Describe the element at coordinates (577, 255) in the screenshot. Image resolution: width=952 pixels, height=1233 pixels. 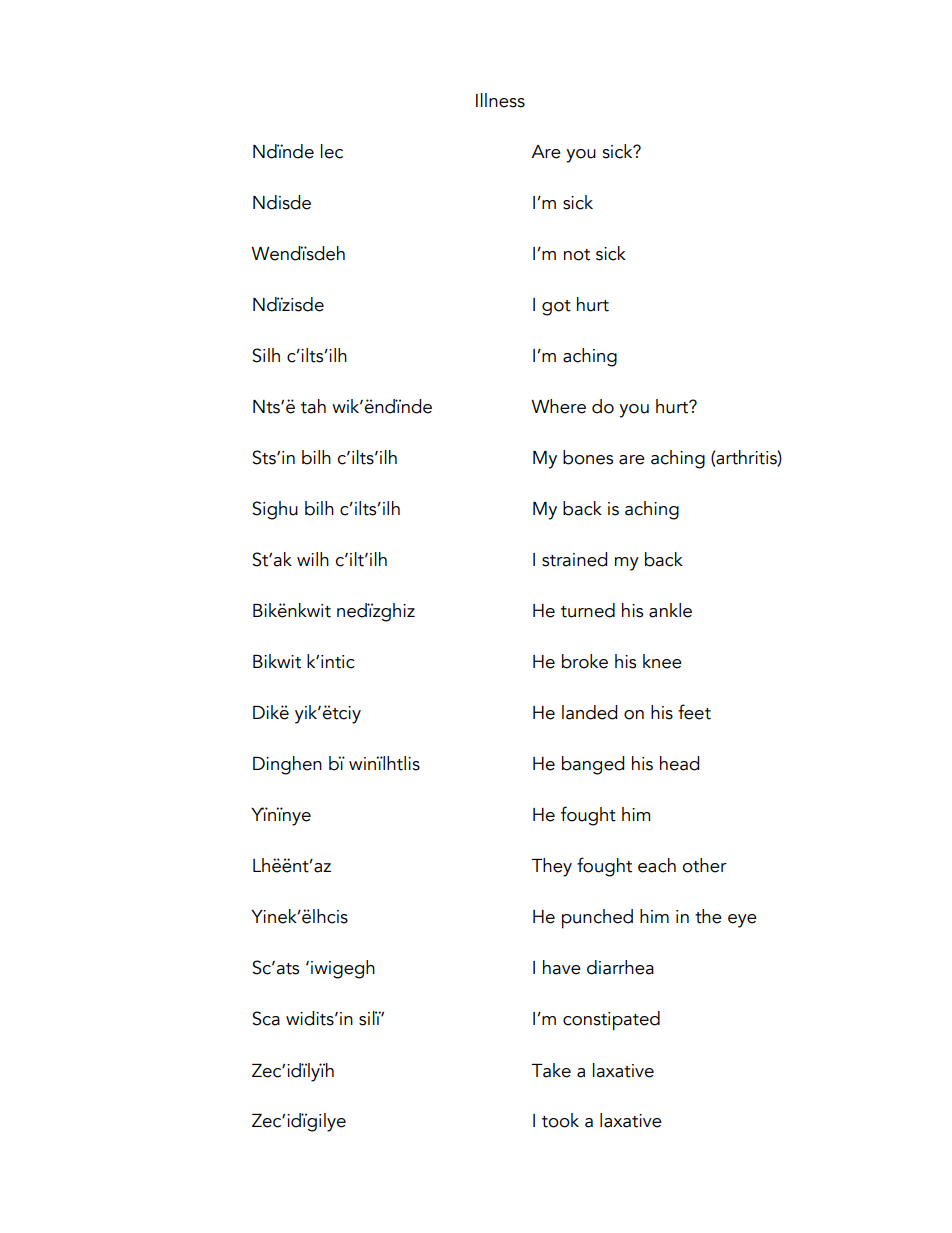
I see `not` at that location.
